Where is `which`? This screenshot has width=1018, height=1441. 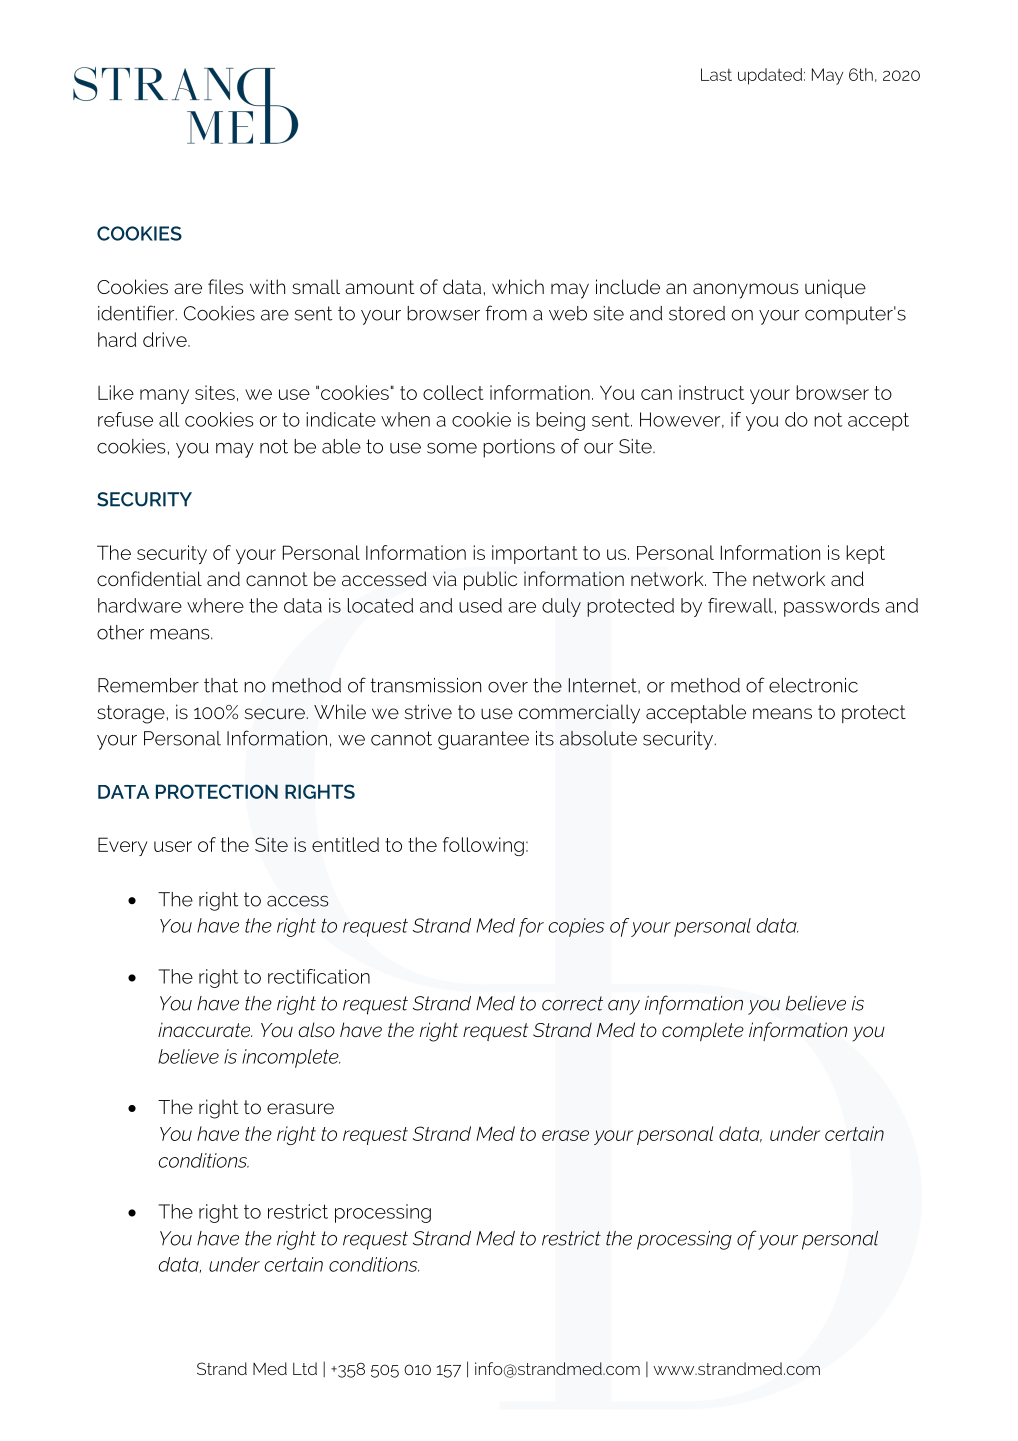 which is located at coordinates (518, 286).
